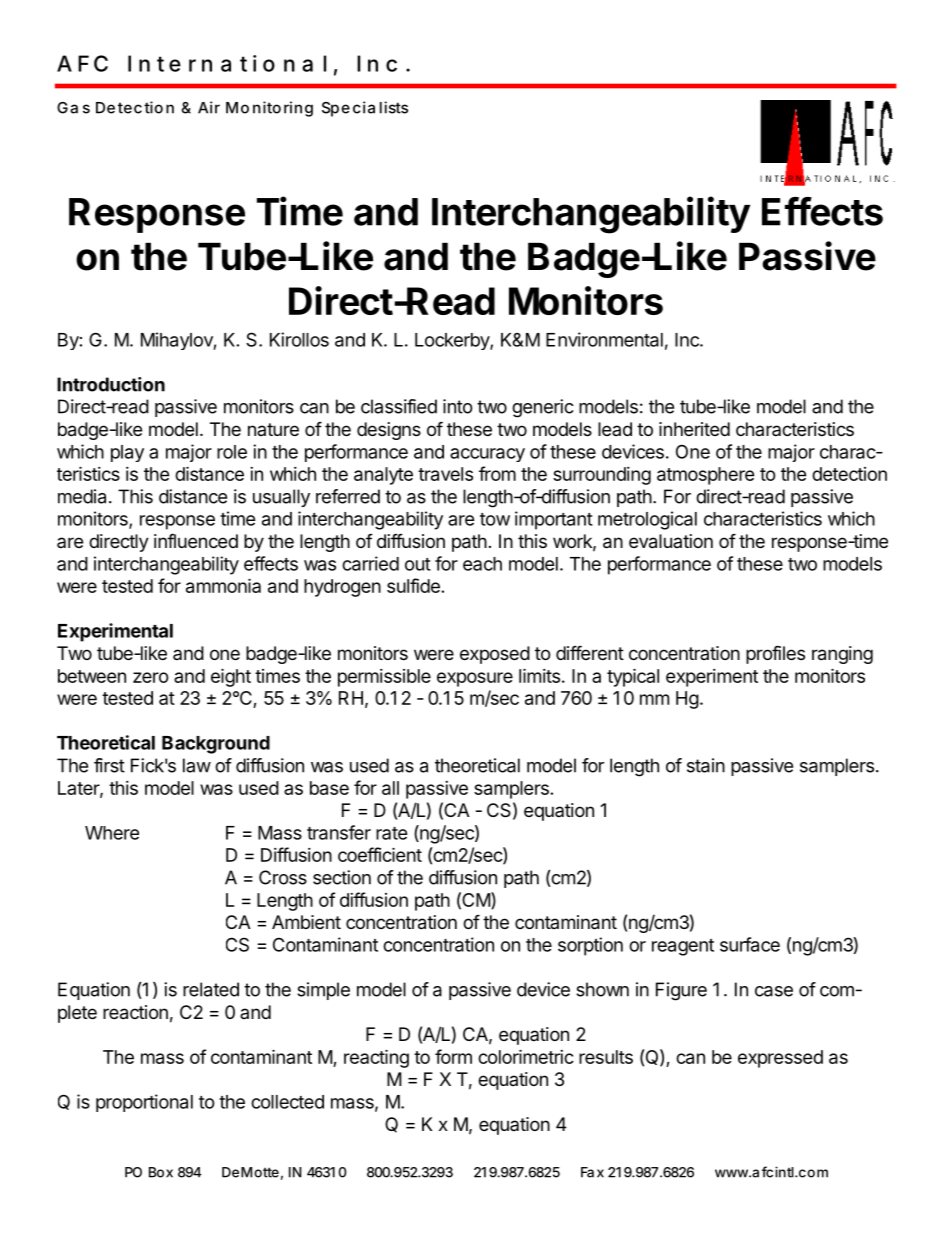  What do you see at coordinates (604, 339) in the screenshot?
I see `Environmental` at bounding box center [604, 339].
